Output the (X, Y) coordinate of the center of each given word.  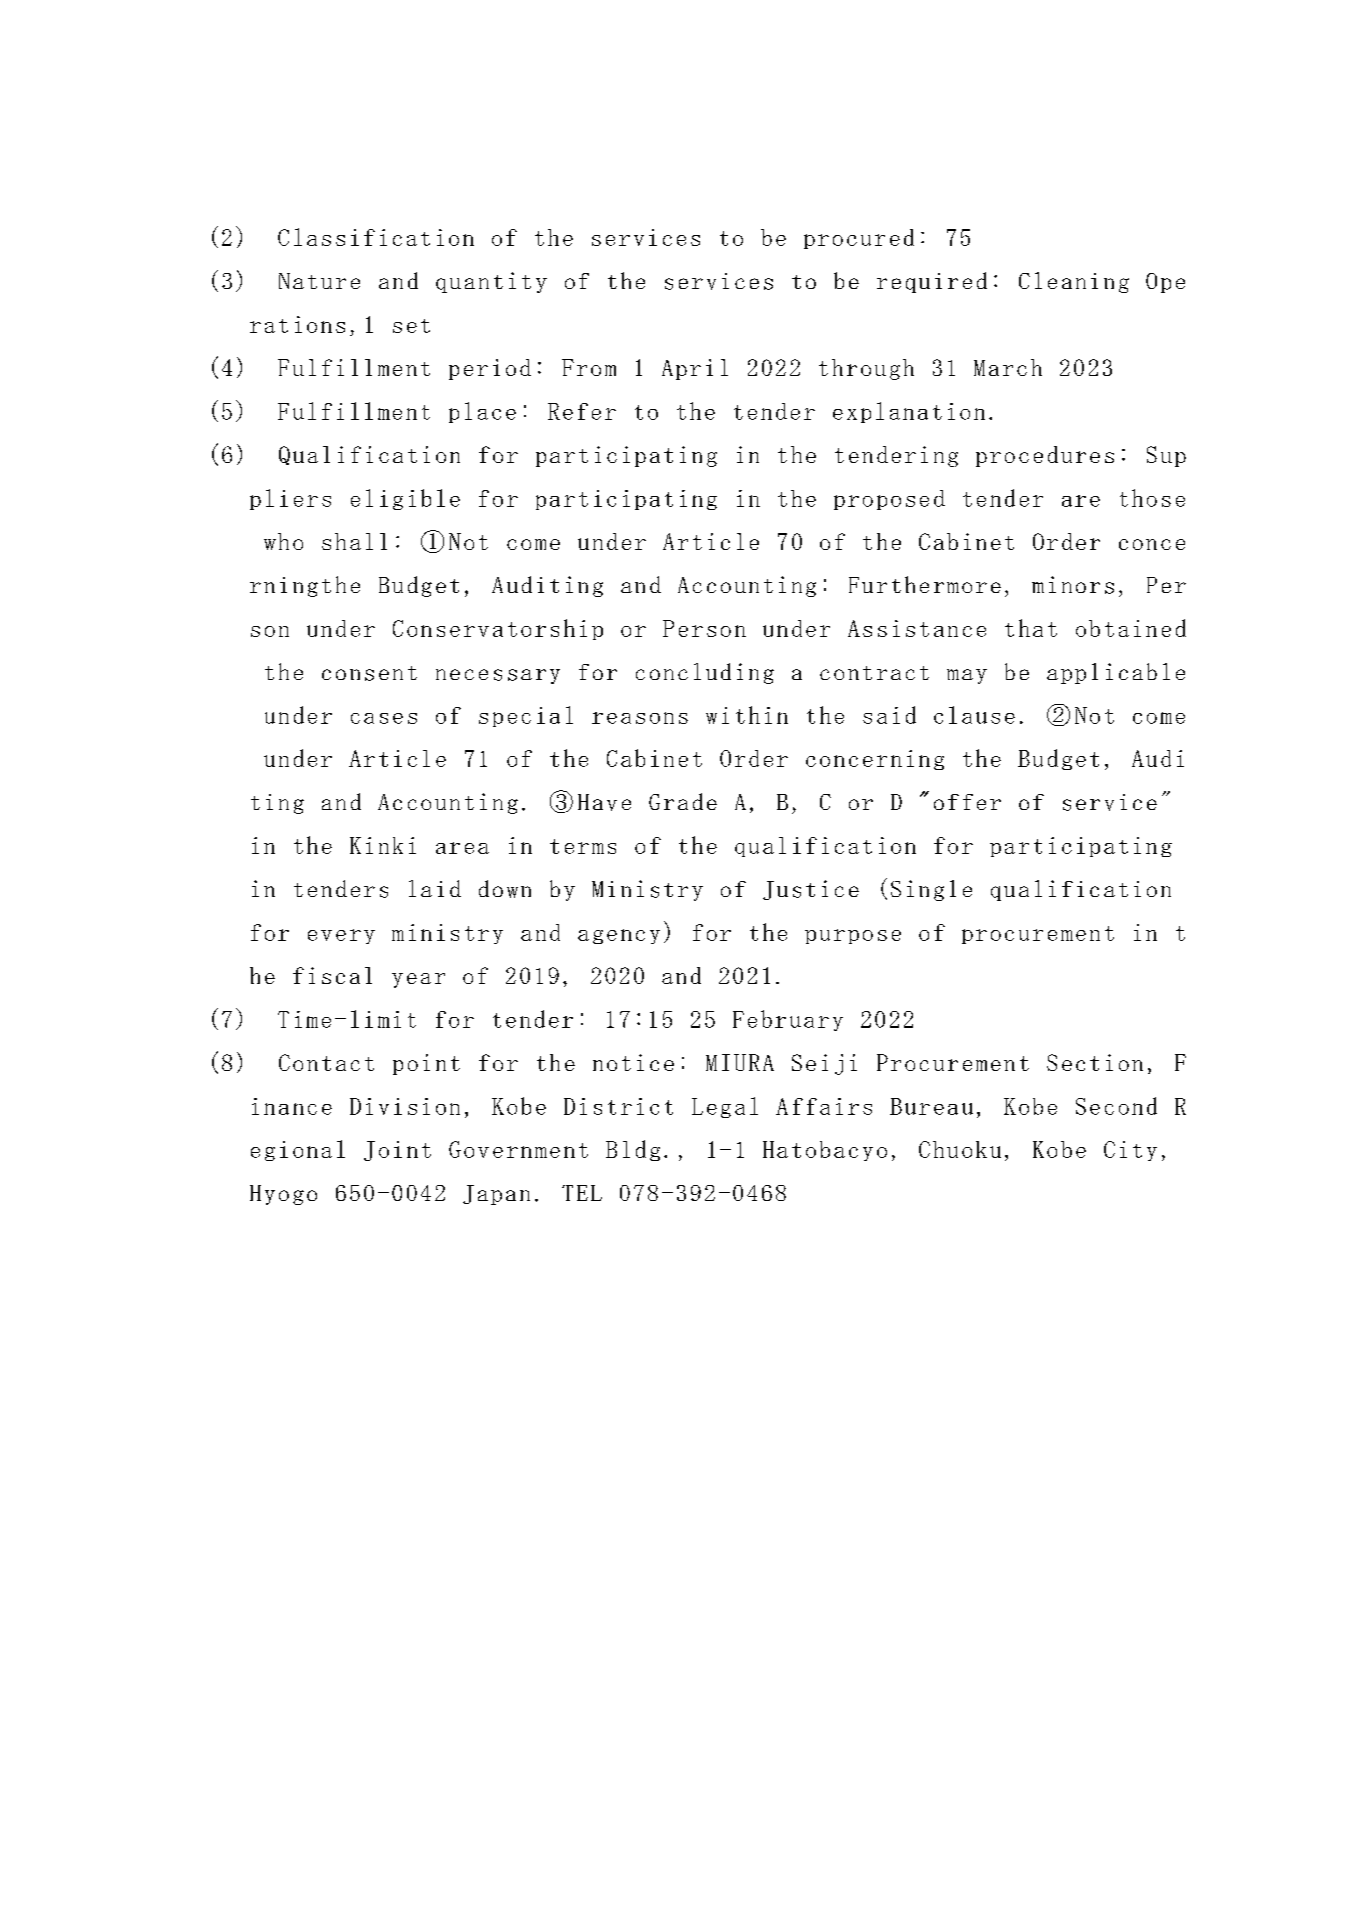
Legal (725, 1107)
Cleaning (1074, 282)
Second (1116, 1106)
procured (859, 239)
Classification (376, 237)
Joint (397, 1151)
